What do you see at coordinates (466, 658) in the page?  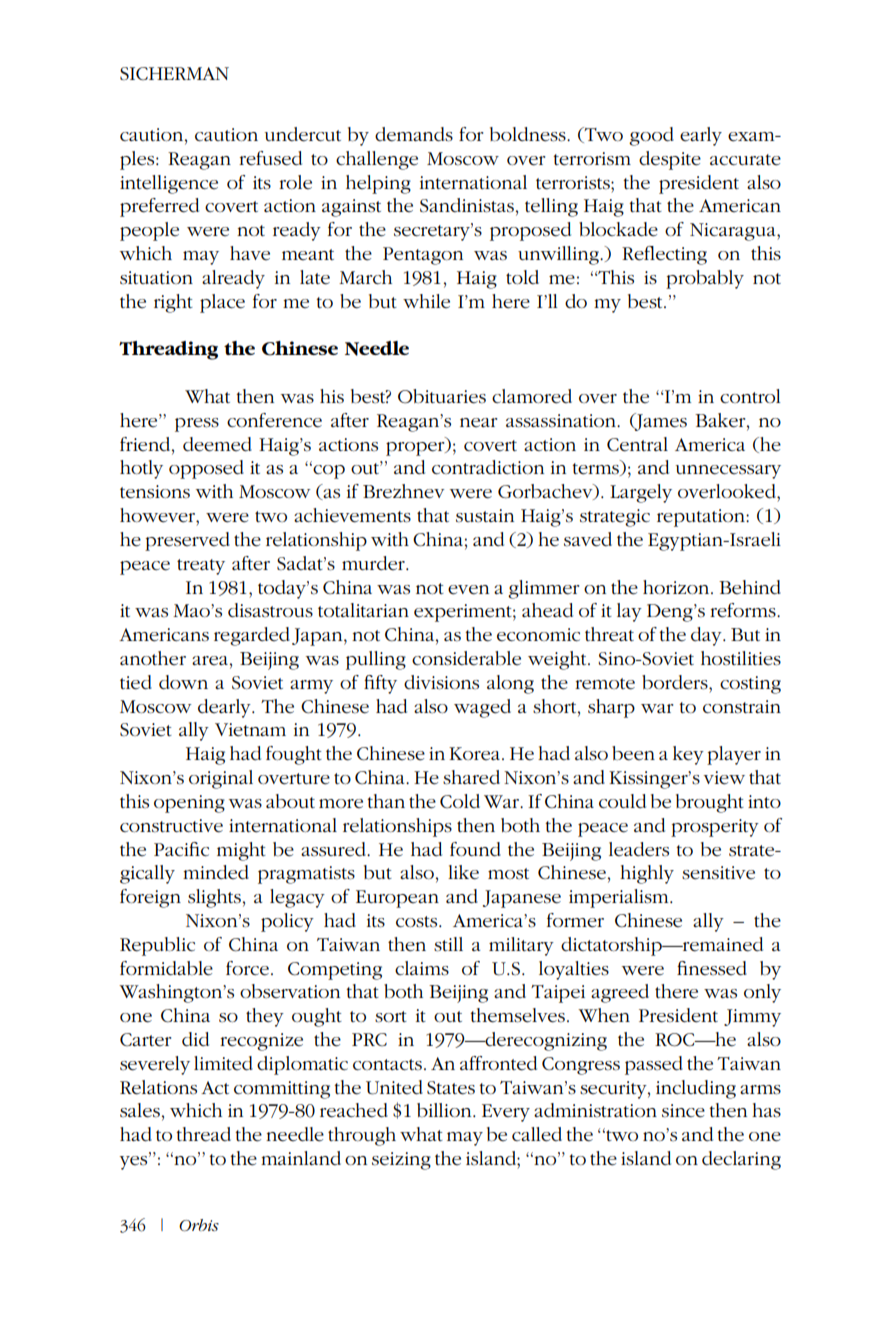 I see `considerable` at bounding box center [466, 658].
